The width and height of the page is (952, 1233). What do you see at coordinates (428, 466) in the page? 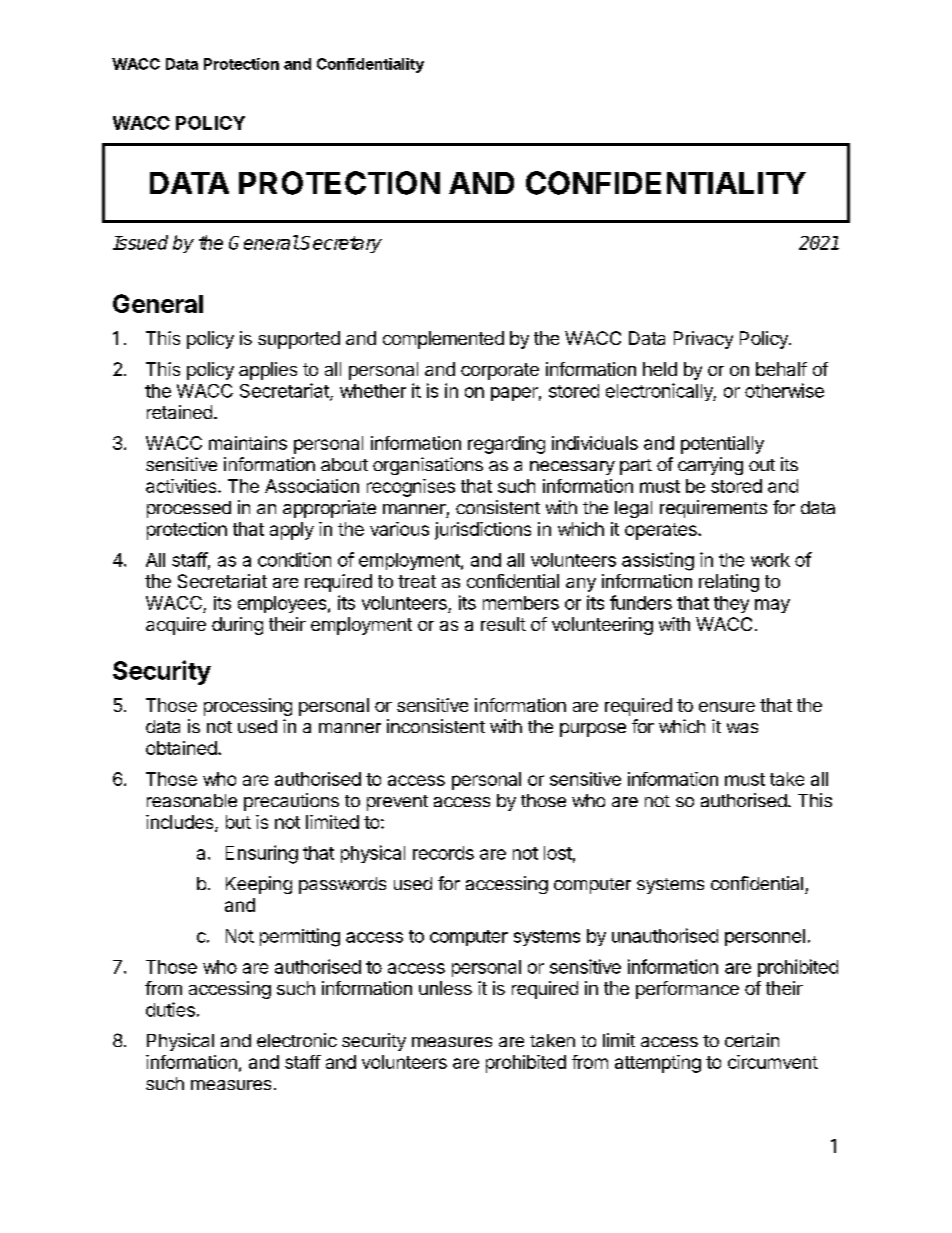
I see `organisations` at bounding box center [428, 466].
